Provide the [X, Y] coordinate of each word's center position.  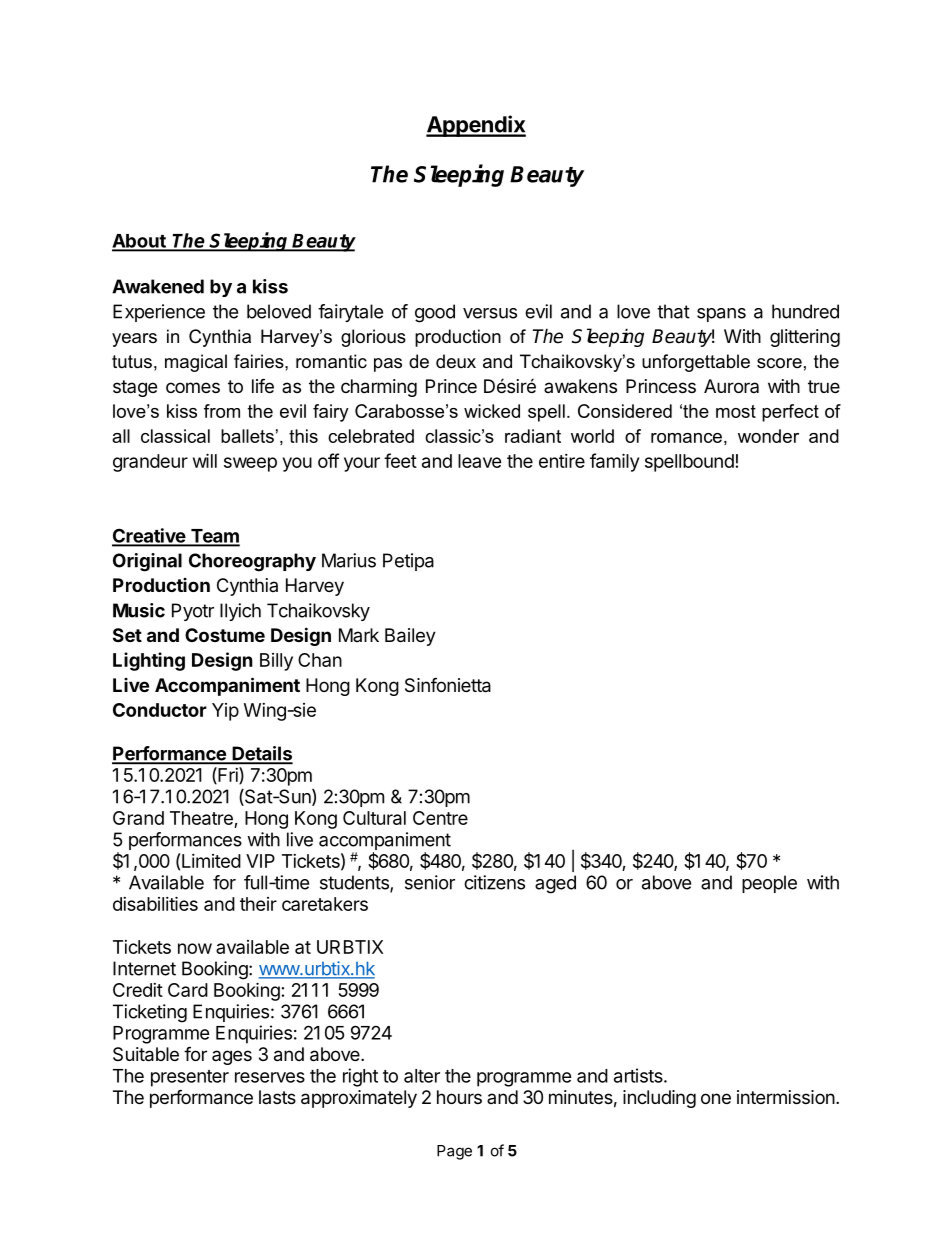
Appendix [476, 126]
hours [459, 1097]
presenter [190, 1078]
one [716, 1098]
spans [721, 315]
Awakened [158, 286]
